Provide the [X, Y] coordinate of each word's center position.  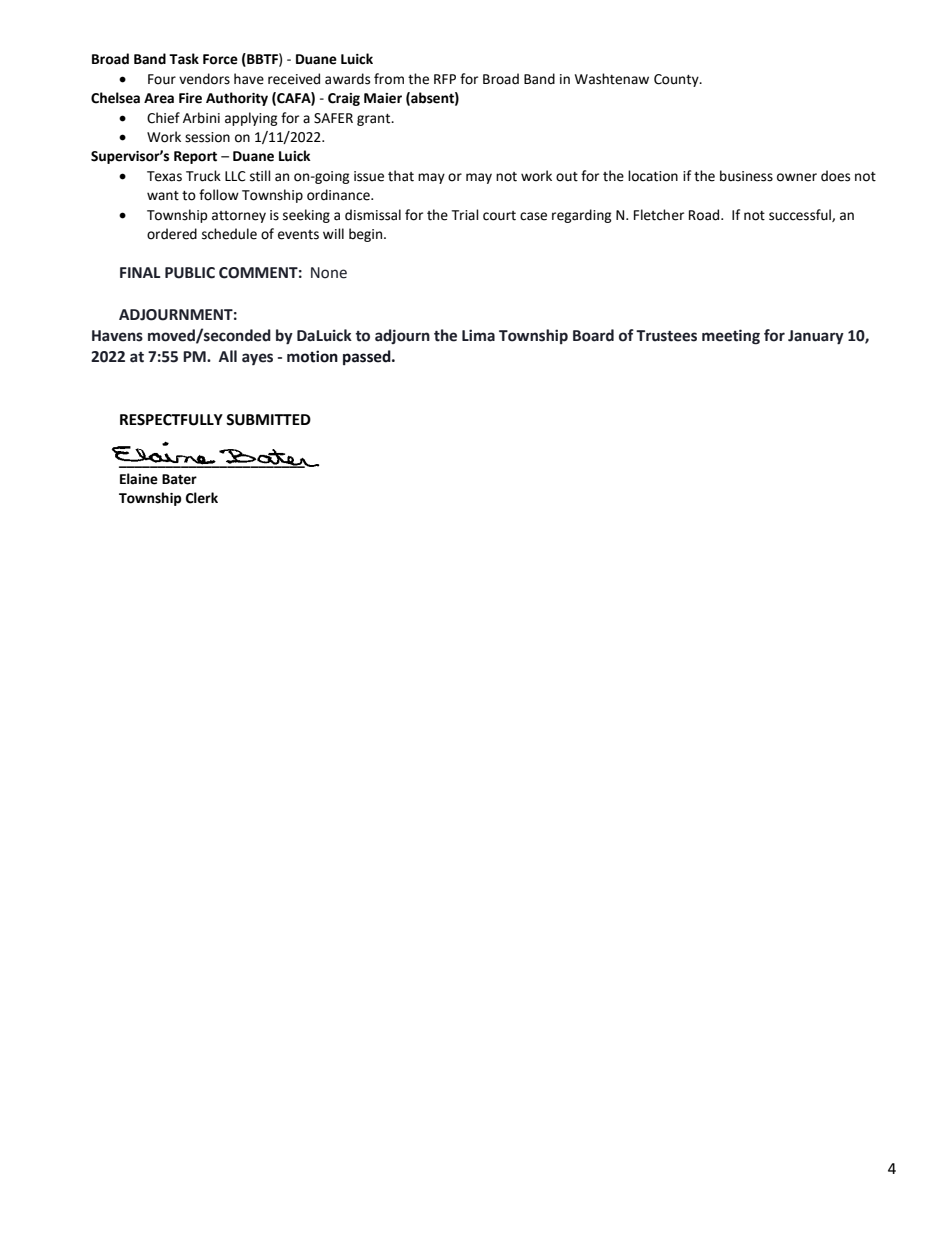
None [329, 273]
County [677, 80]
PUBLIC [190, 273]
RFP [445, 79]
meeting [731, 337]
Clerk [202, 498]
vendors [204, 79]
